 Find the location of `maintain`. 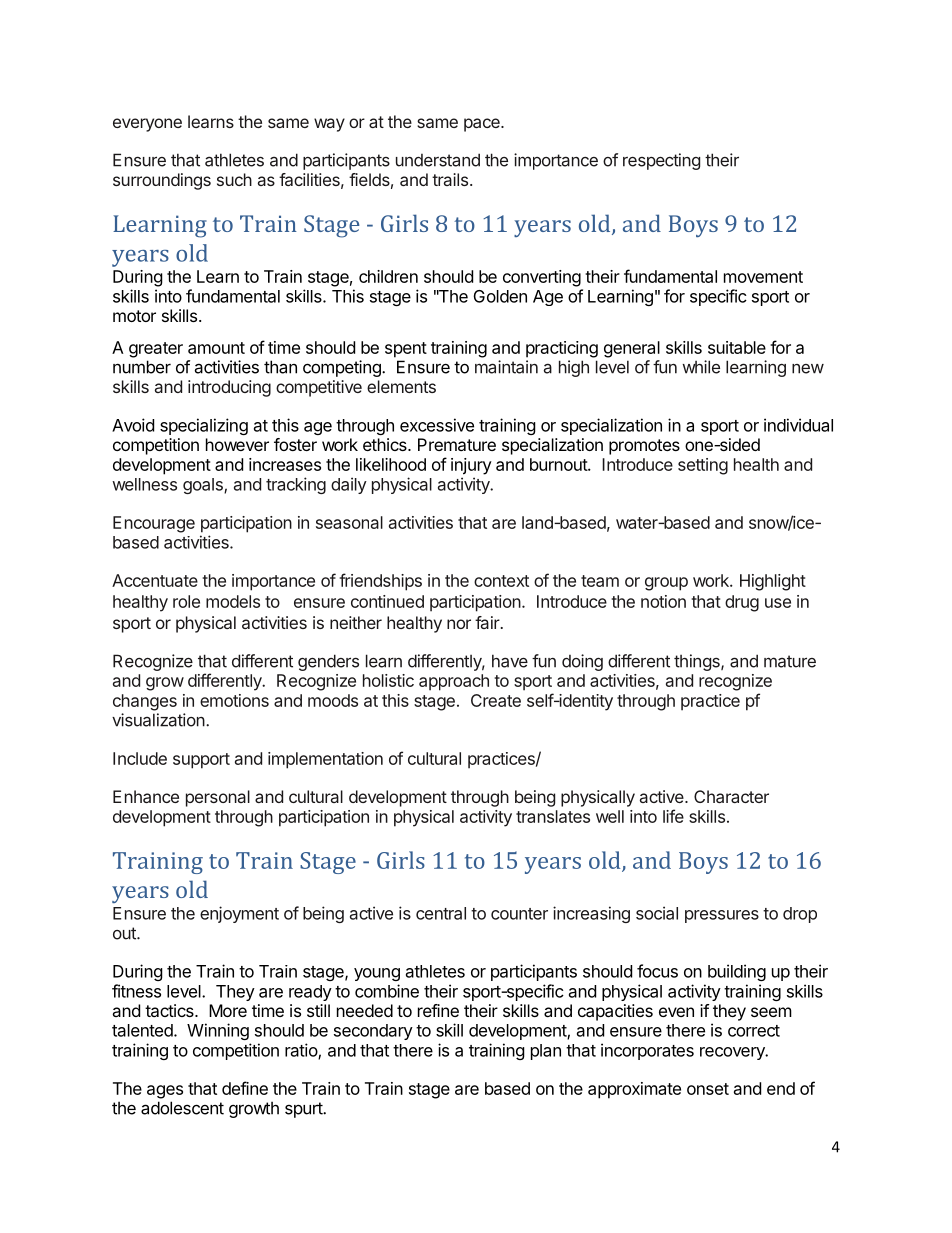

maintain is located at coordinates (506, 367).
